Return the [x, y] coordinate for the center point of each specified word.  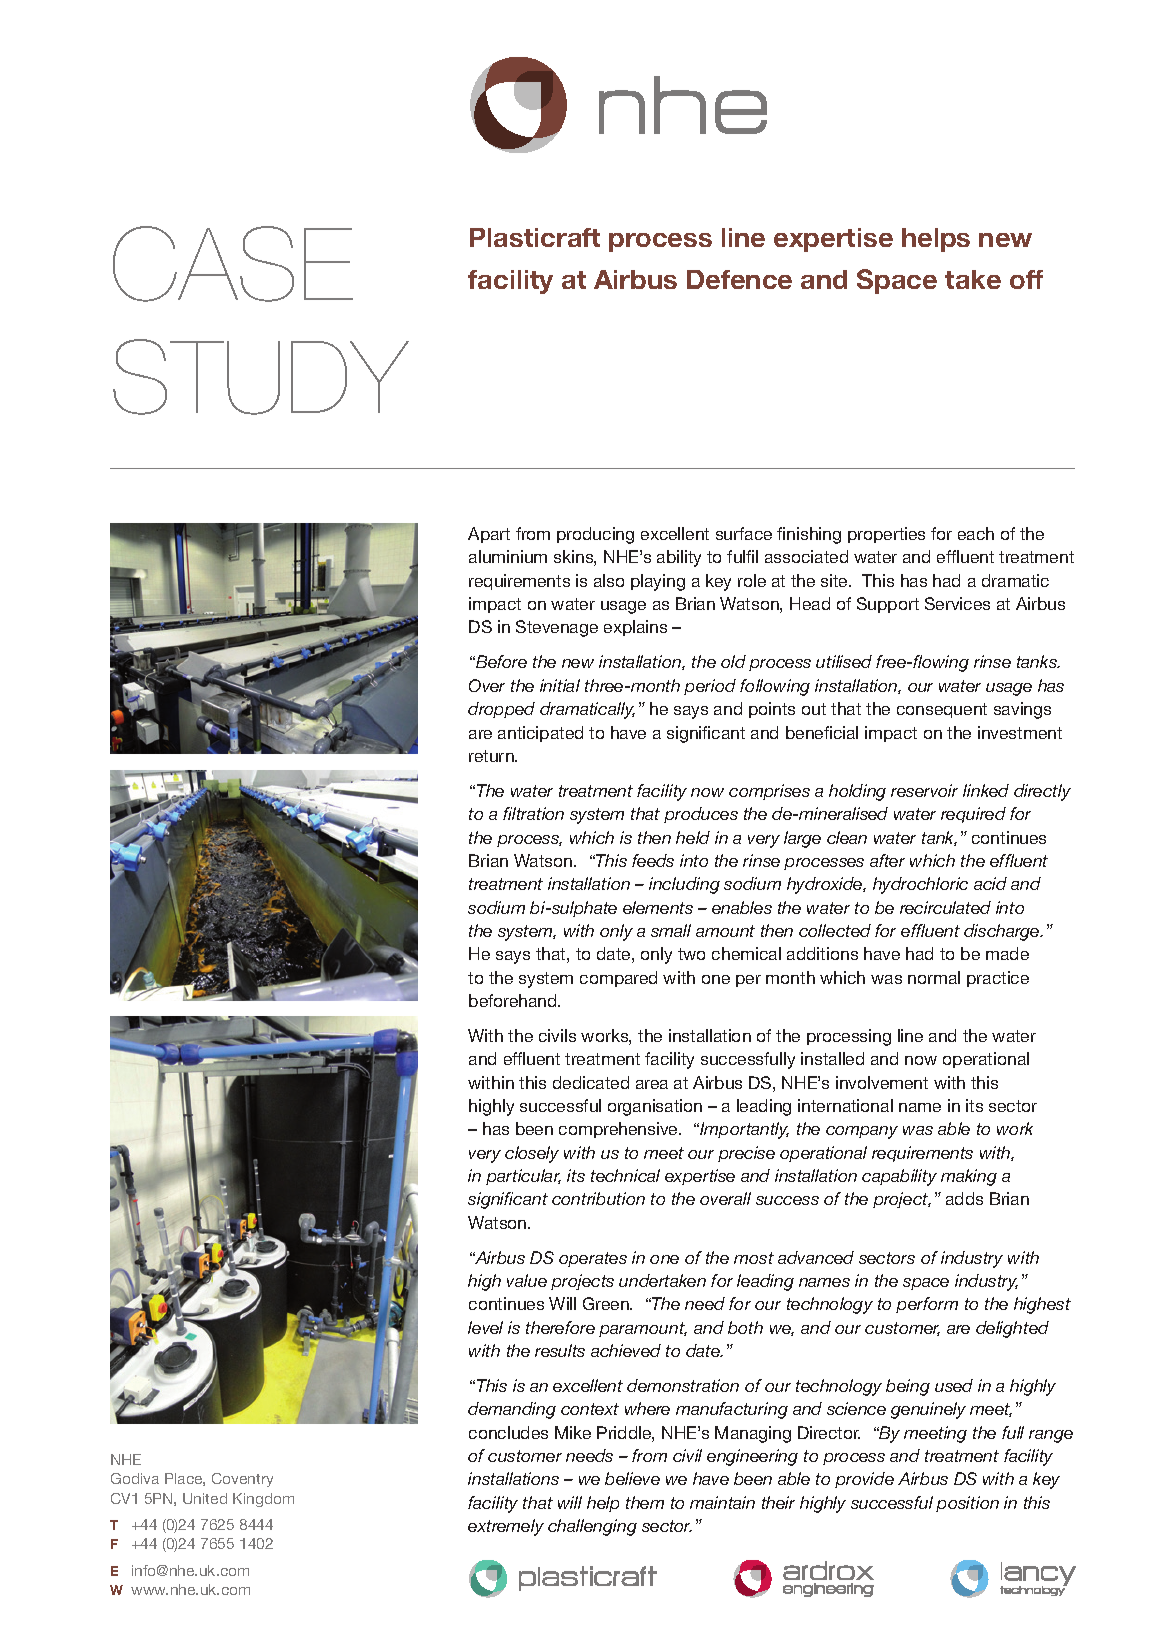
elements [658, 907]
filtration [533, 813]
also [609, 580]
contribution [598, 1198]
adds [964, 1198]
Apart [489, 535]
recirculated [945, 907]
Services [957, 603]
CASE [233, 264]
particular [523, 1177]
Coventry [242, 1480]
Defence [739, 279]
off [1026, 279]
